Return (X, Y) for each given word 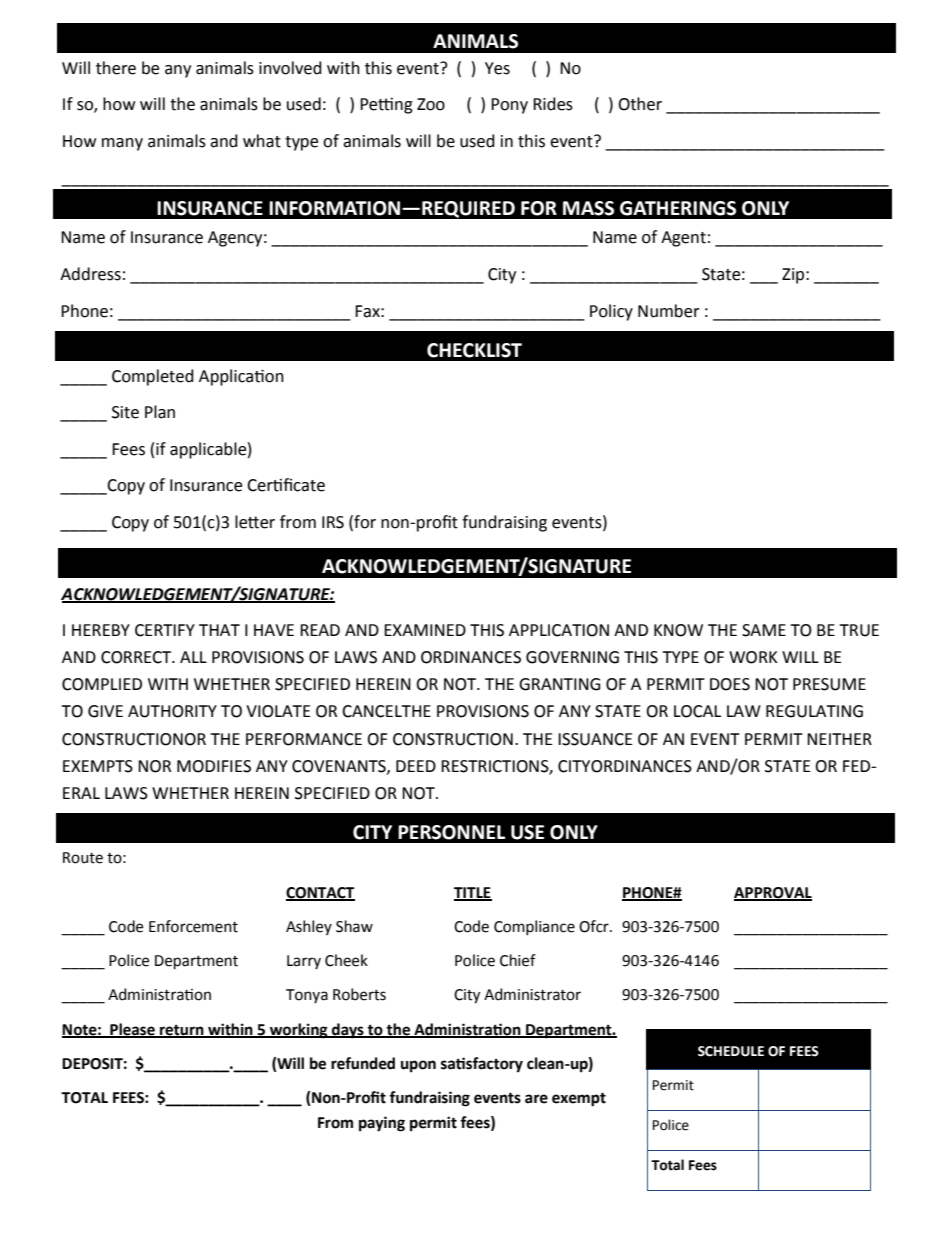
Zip (794, 276)
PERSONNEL (451, 832)
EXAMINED (425, 630)
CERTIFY (165, 630)
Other (640, 104)
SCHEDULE (731, 1051)
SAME (764, 630)
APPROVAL (773, 893)
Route (83, 858)
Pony (509, 106)
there (116, 68)
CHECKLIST (474, 350)
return (182, 1031)
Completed (153, 377)
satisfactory (482, 1065)
